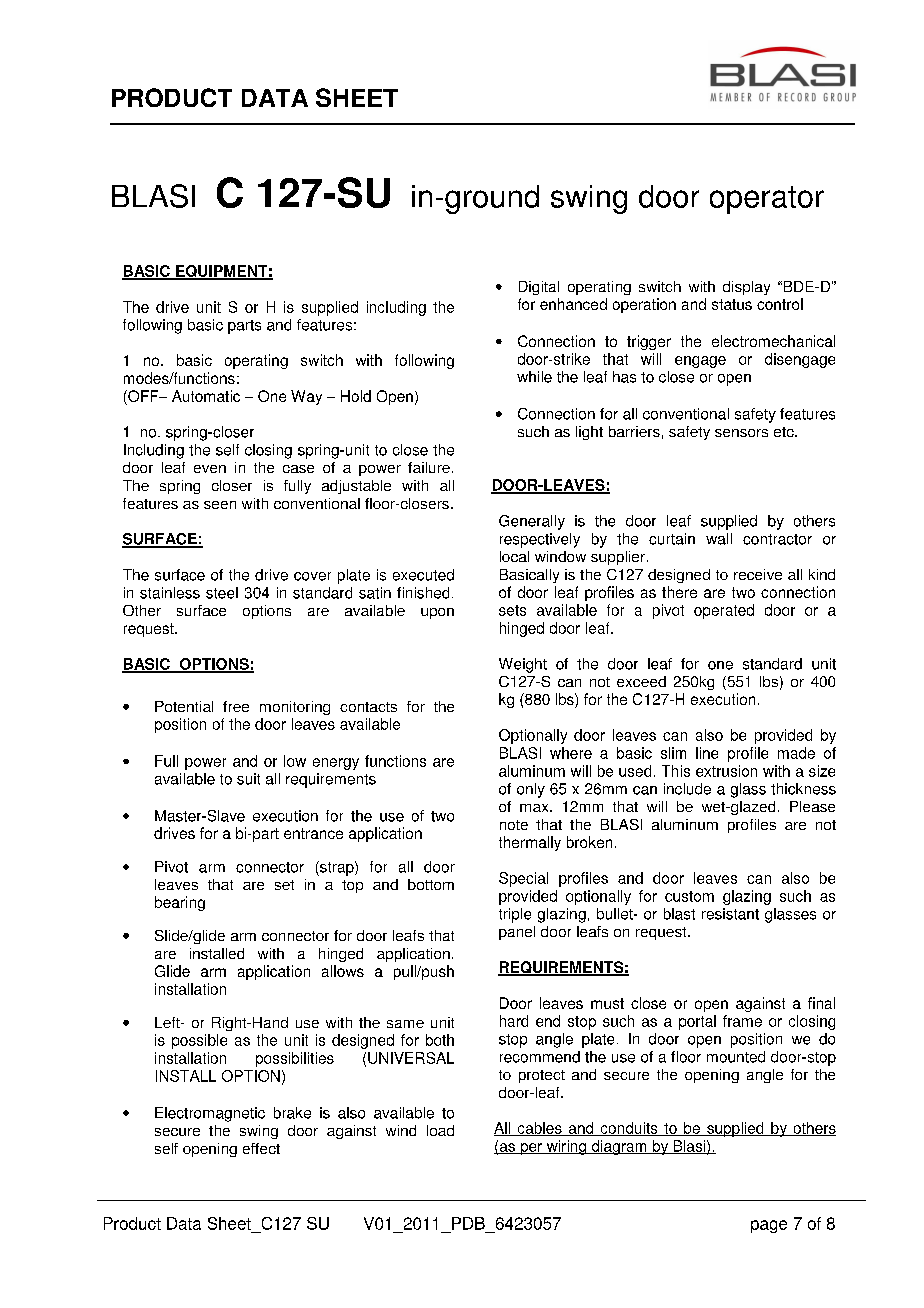 The width and height of the screenshot is (924, 1308). Describe the element at coordinates (248, 779) in the screenshot. I see `suit` at that location.
